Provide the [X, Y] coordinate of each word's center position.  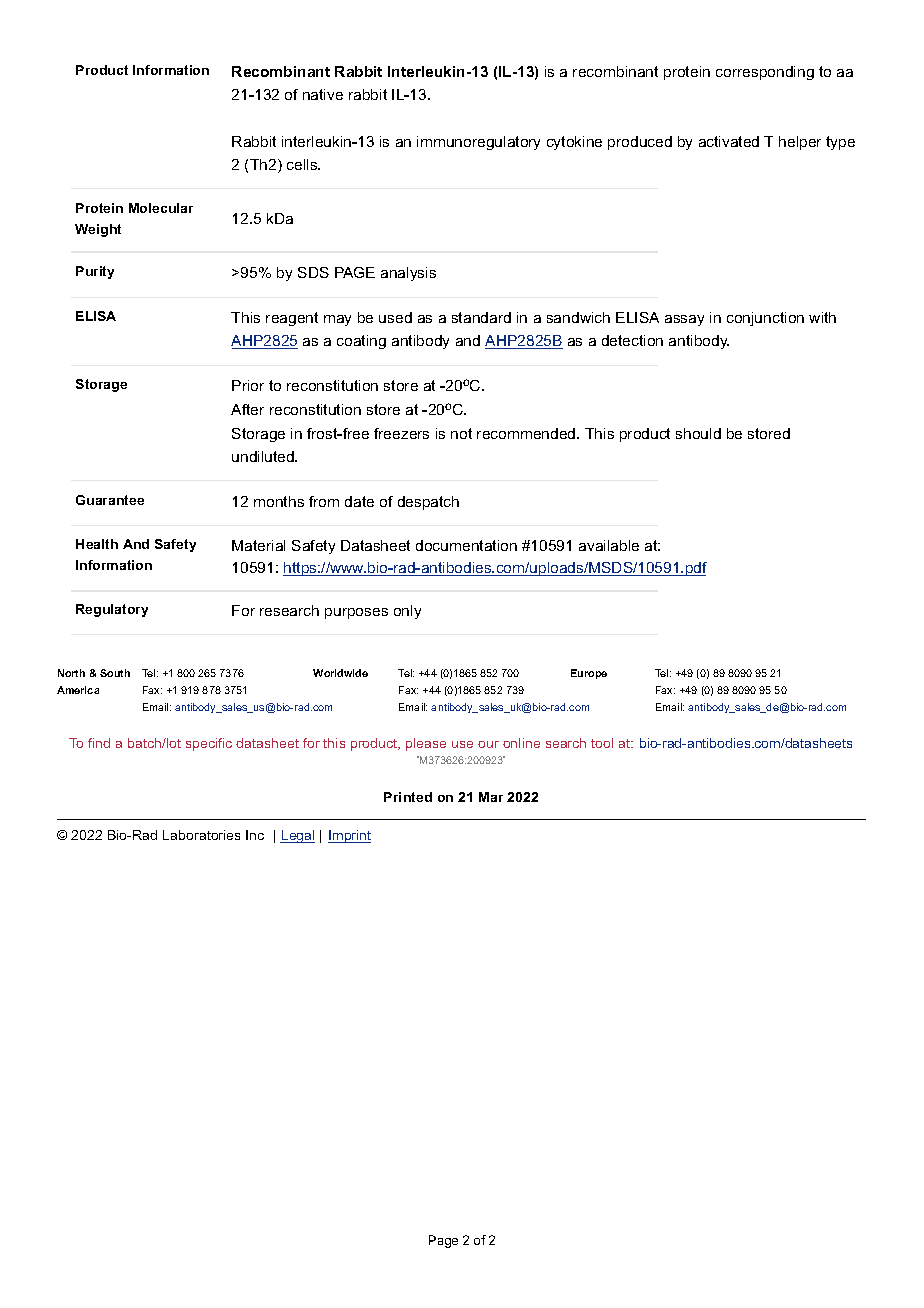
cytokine [574, 143]
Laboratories [201, 835]
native [323, 94]
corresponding [765, 73]
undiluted [264, 456]
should [698, 433]
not [461, 433]
